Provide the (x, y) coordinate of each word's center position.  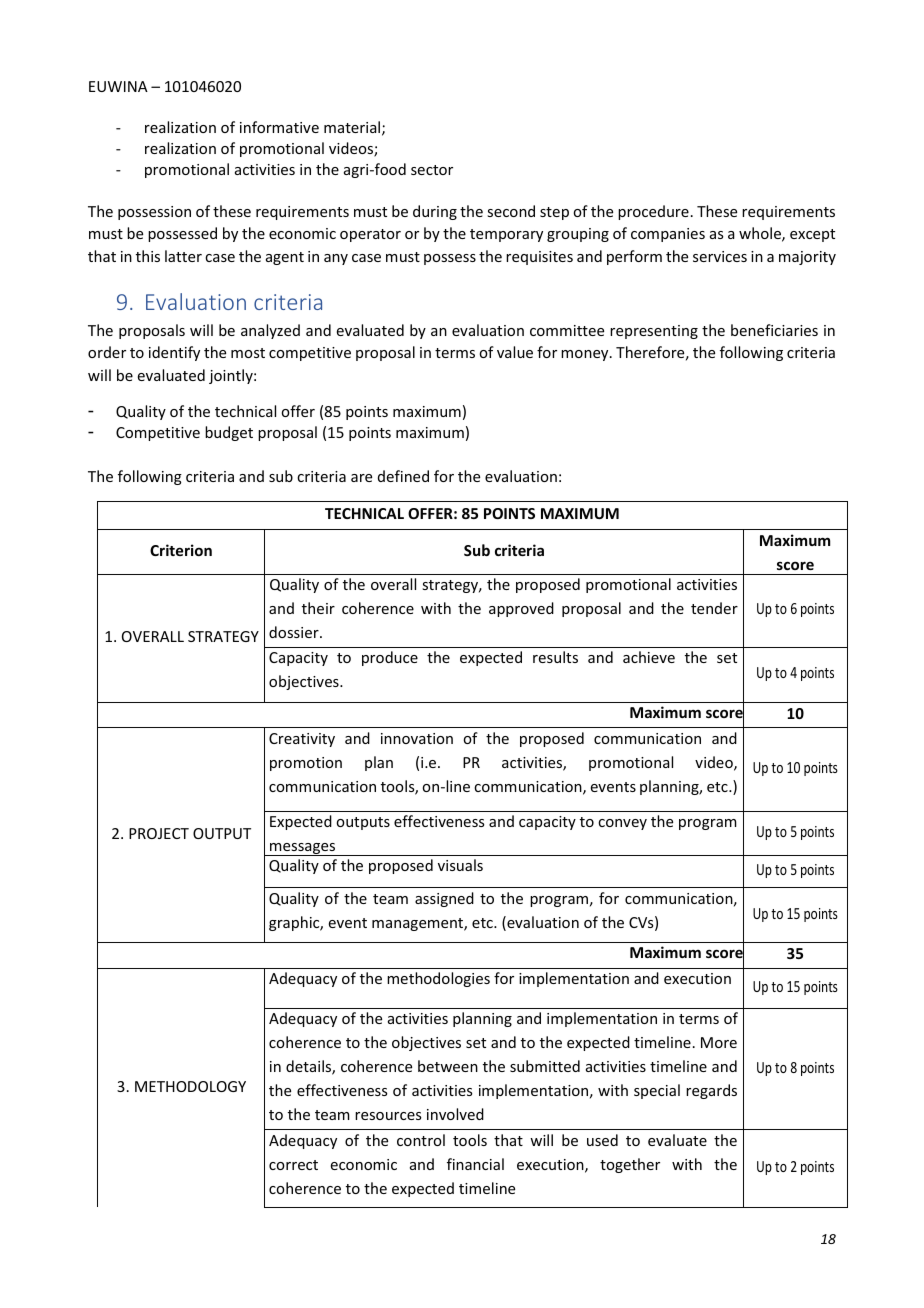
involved (455, 1114)
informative (279, 127)
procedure (653, 212)
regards (711, 1091)
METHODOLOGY (190, 1086)
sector (432, 170)
